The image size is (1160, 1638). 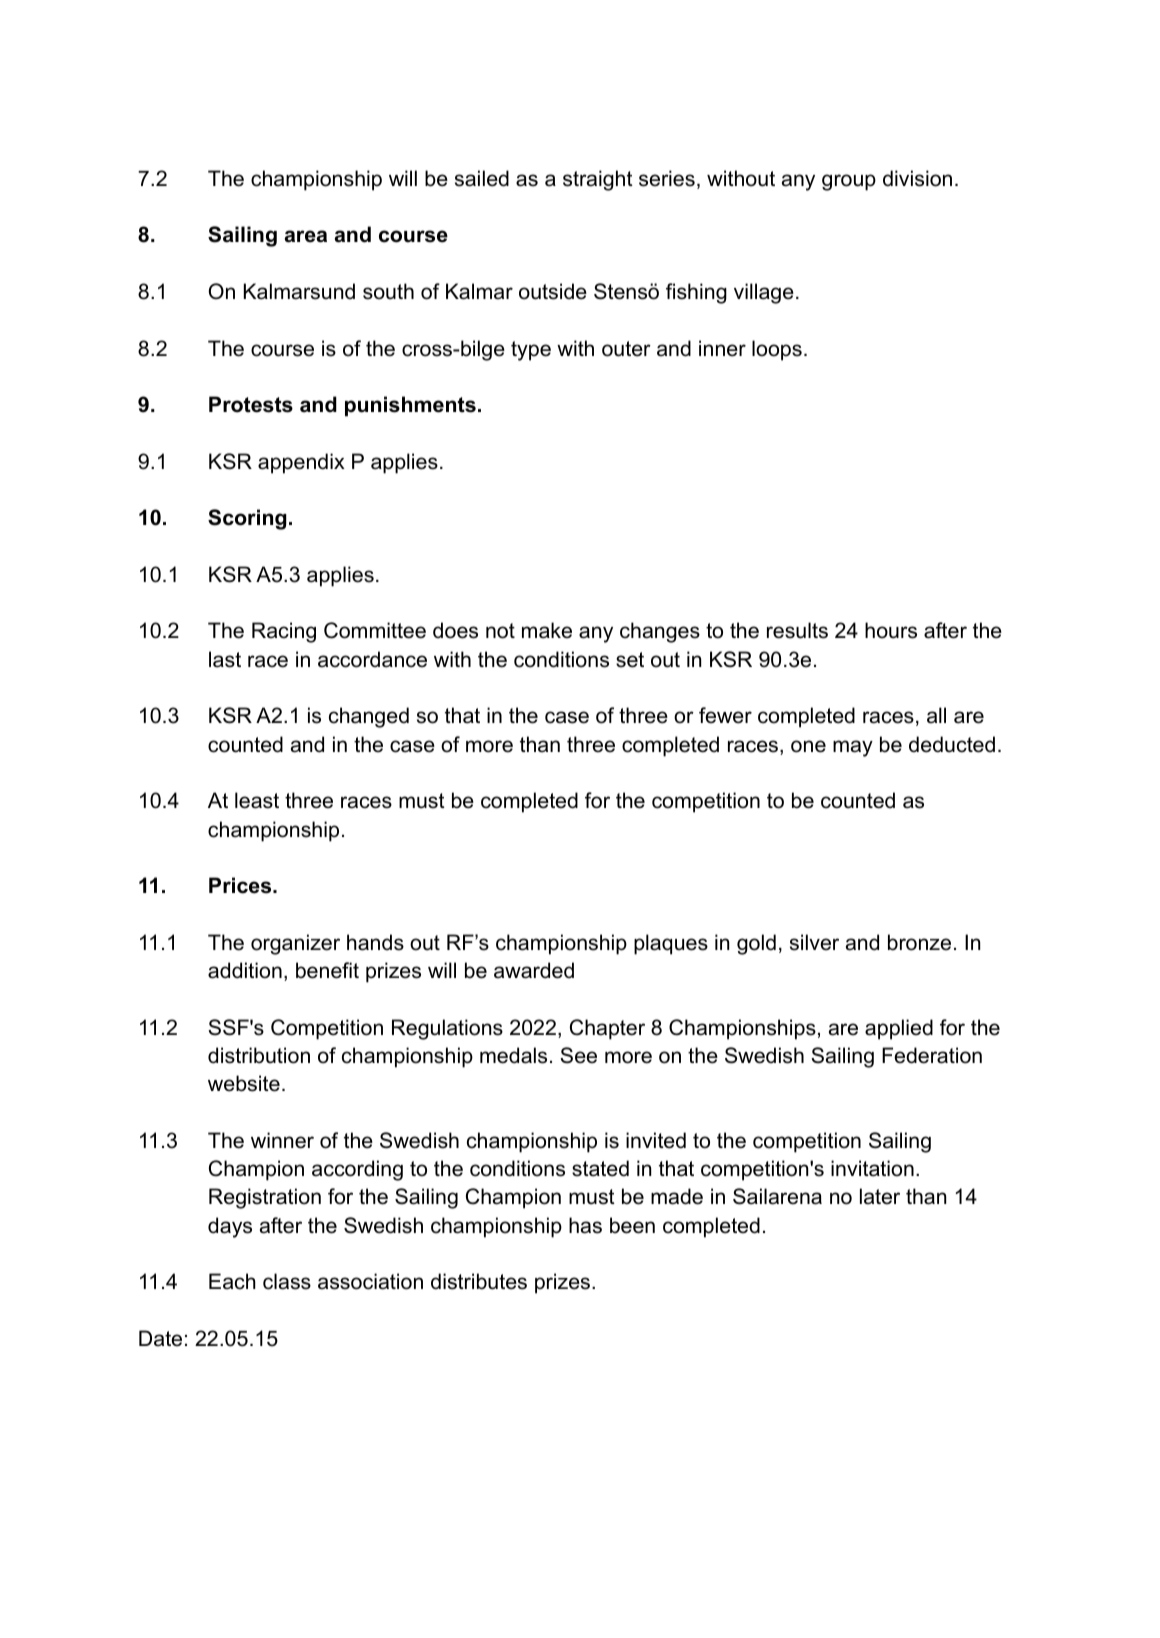 What do you see at coordinates (257, 800) in the image?
I see `least` at bounding box center [257, 800].
